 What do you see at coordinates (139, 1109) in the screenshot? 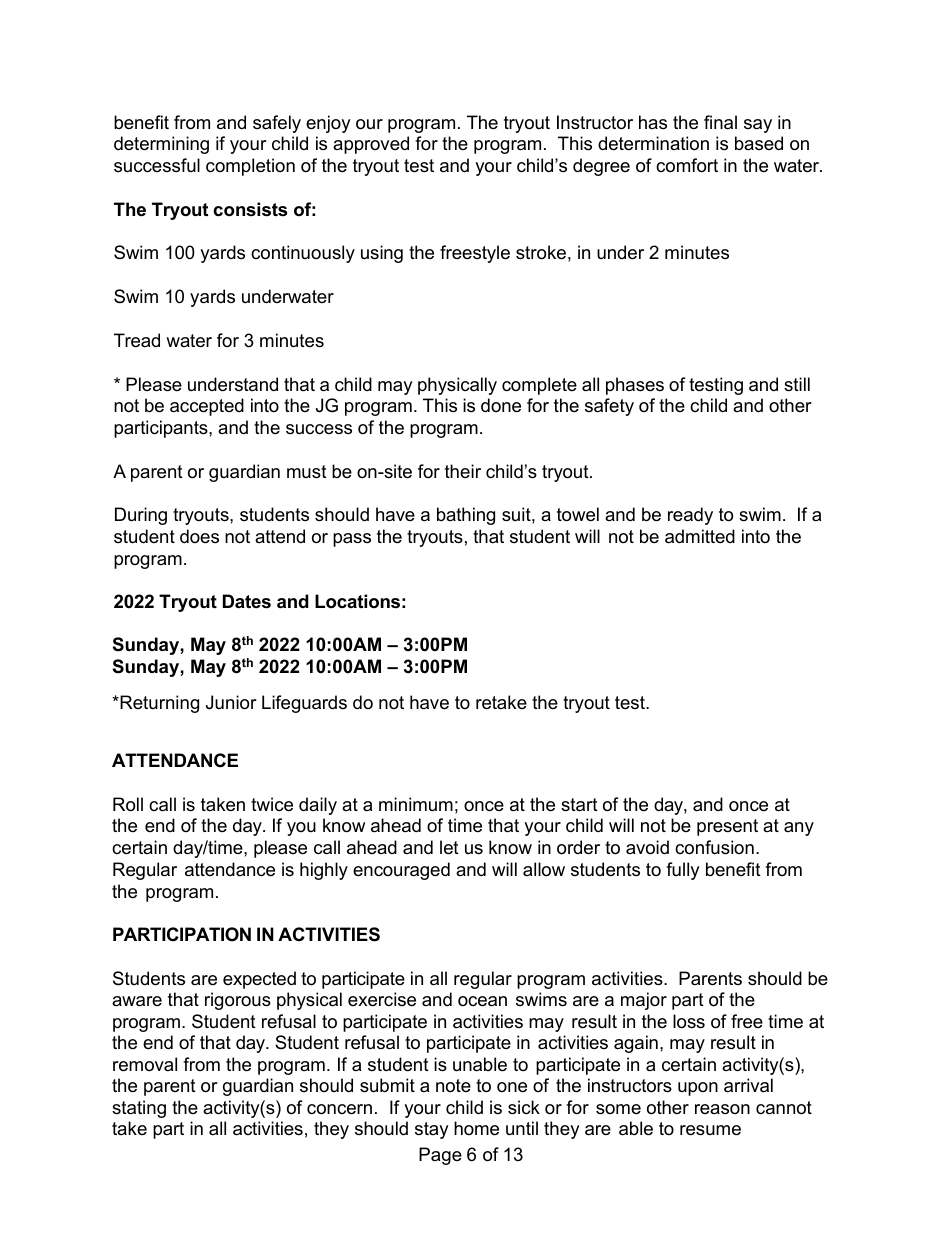
I see `stating` at bounding box center [139, 1109].
